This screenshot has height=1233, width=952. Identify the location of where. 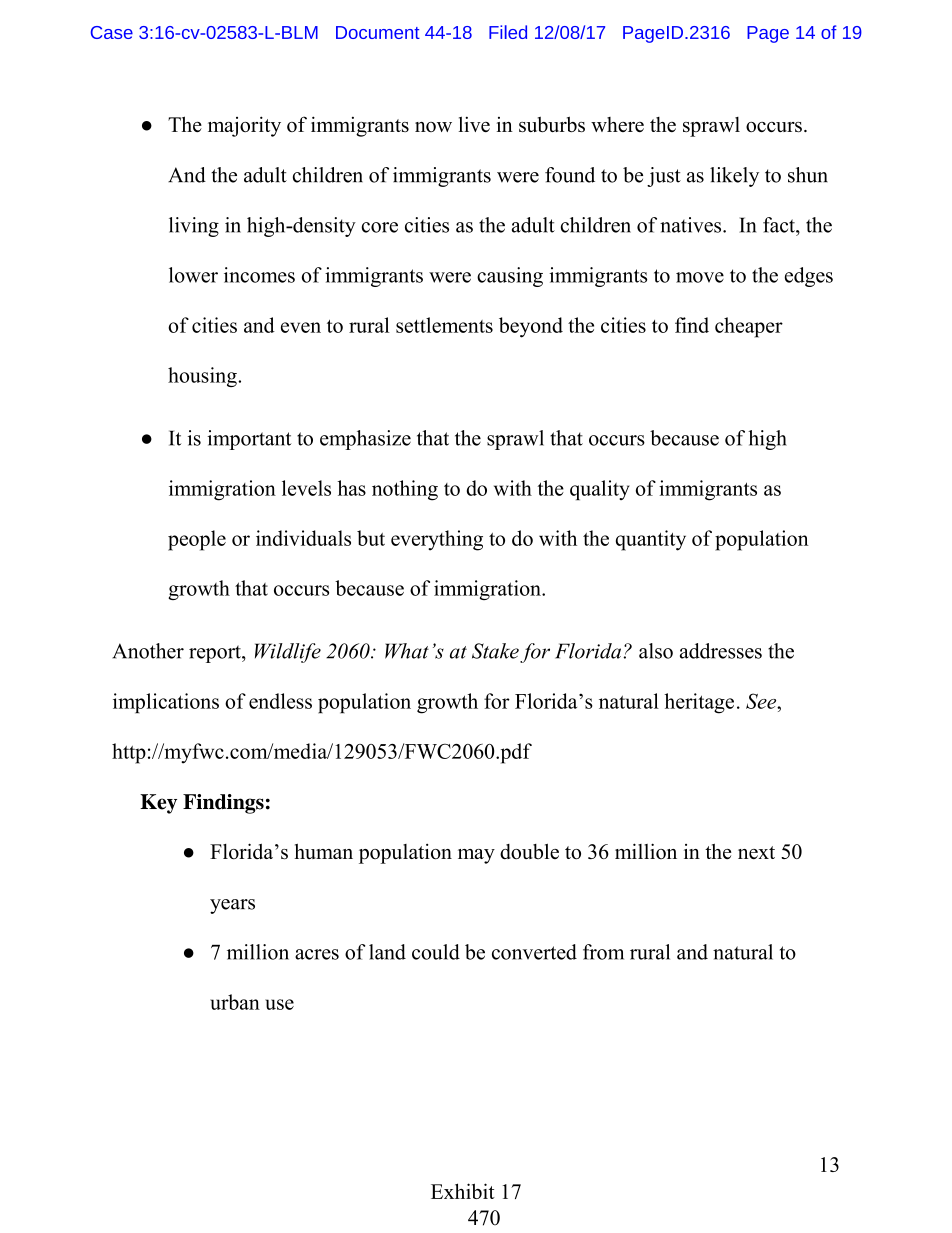
(617, 124).
